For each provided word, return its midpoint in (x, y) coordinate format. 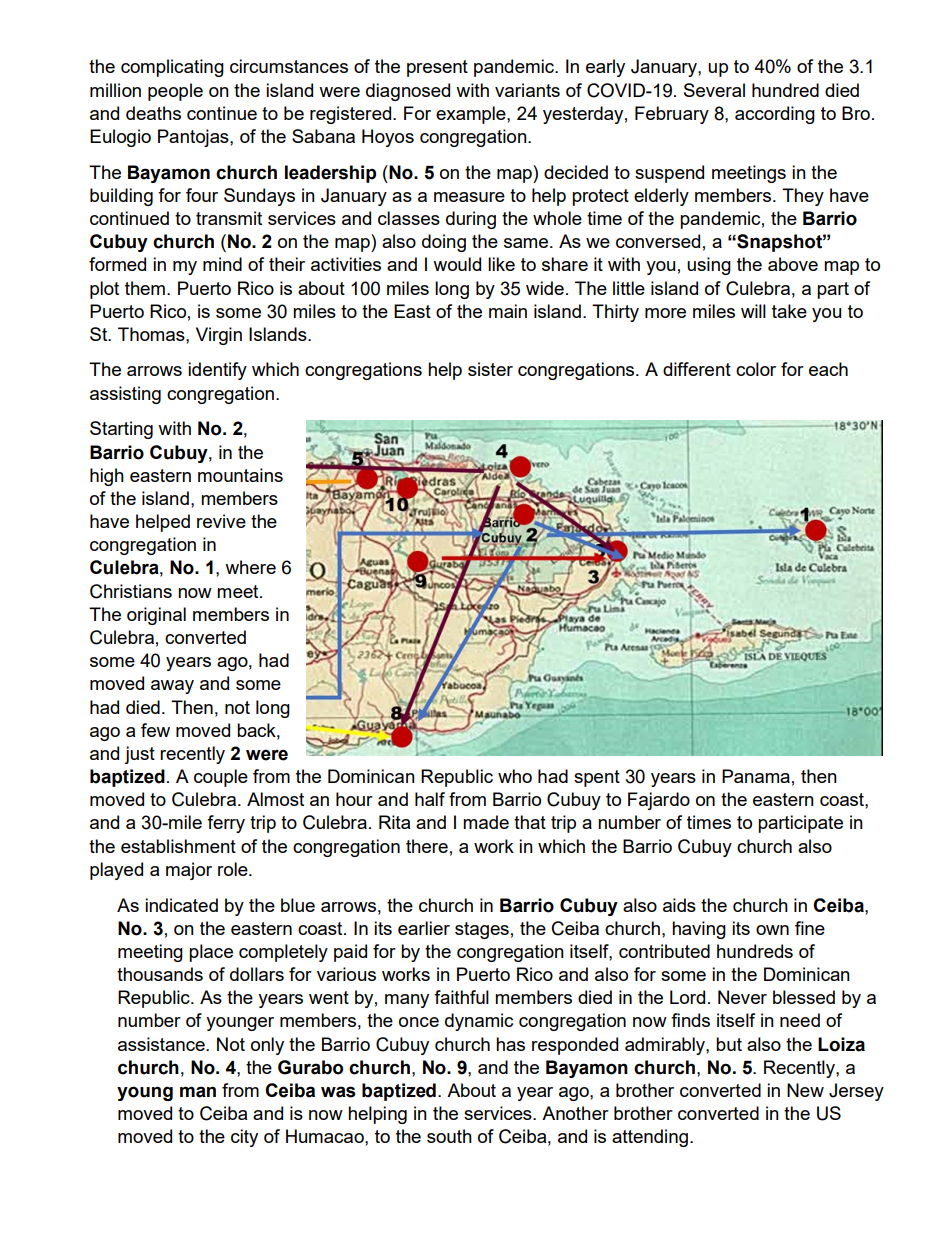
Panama (756, 776)
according (775, 115)
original (156, 616)
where (250, 567)
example (472, 115)
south (449, 1136)
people (175, 92)
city (244, 1138)
